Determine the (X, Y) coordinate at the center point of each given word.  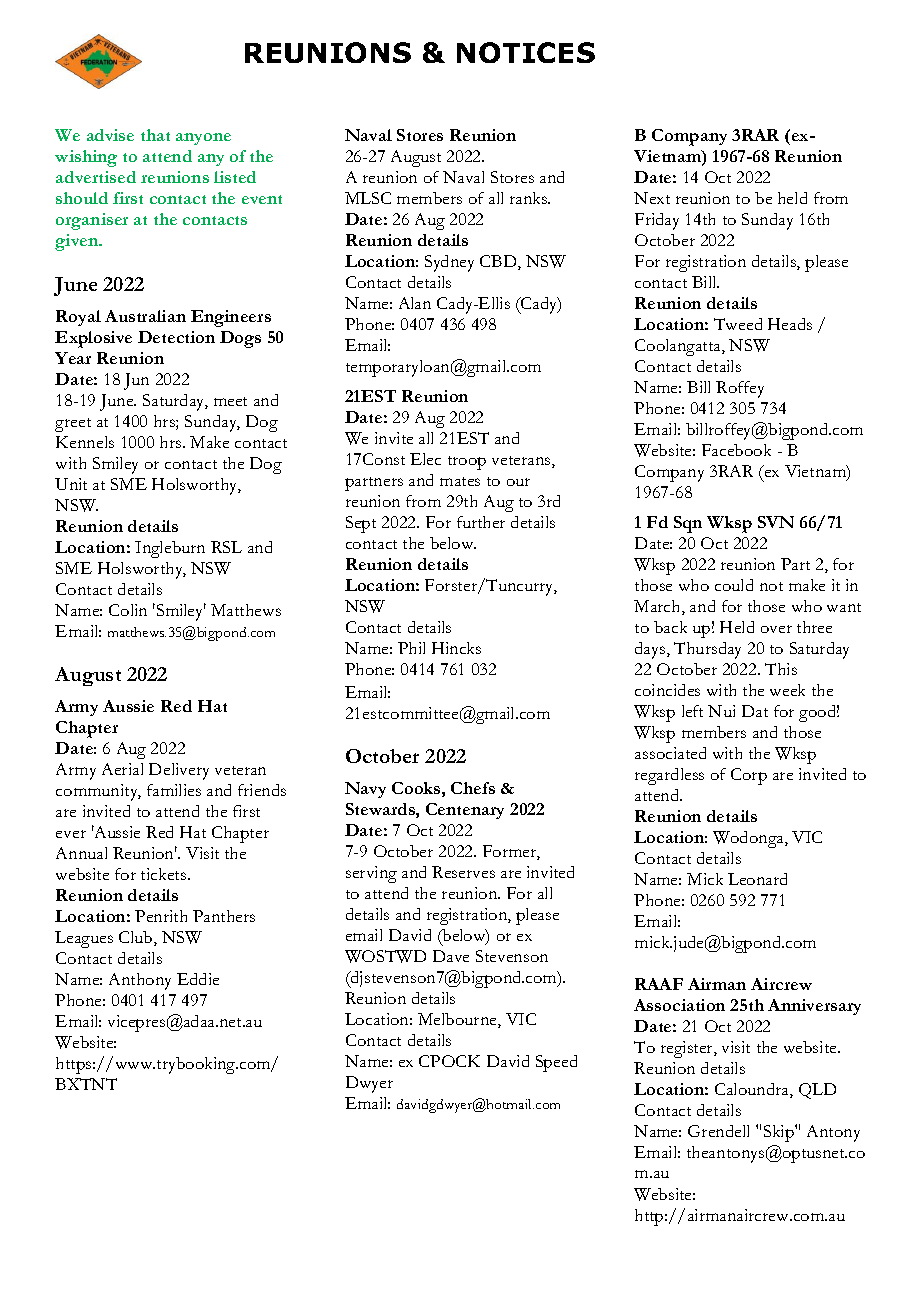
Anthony (140, 981)
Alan (415, 303)
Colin (128, 610)
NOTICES (526, 52)
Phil (411, 648)
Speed (556, 1063)
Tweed (738, 324)
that (155, 135)
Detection (176, 337)
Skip (780, 1133)
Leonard (757, 879)
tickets (165, 874)
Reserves (463, 872)
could (734, 585)
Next (652, 198)
